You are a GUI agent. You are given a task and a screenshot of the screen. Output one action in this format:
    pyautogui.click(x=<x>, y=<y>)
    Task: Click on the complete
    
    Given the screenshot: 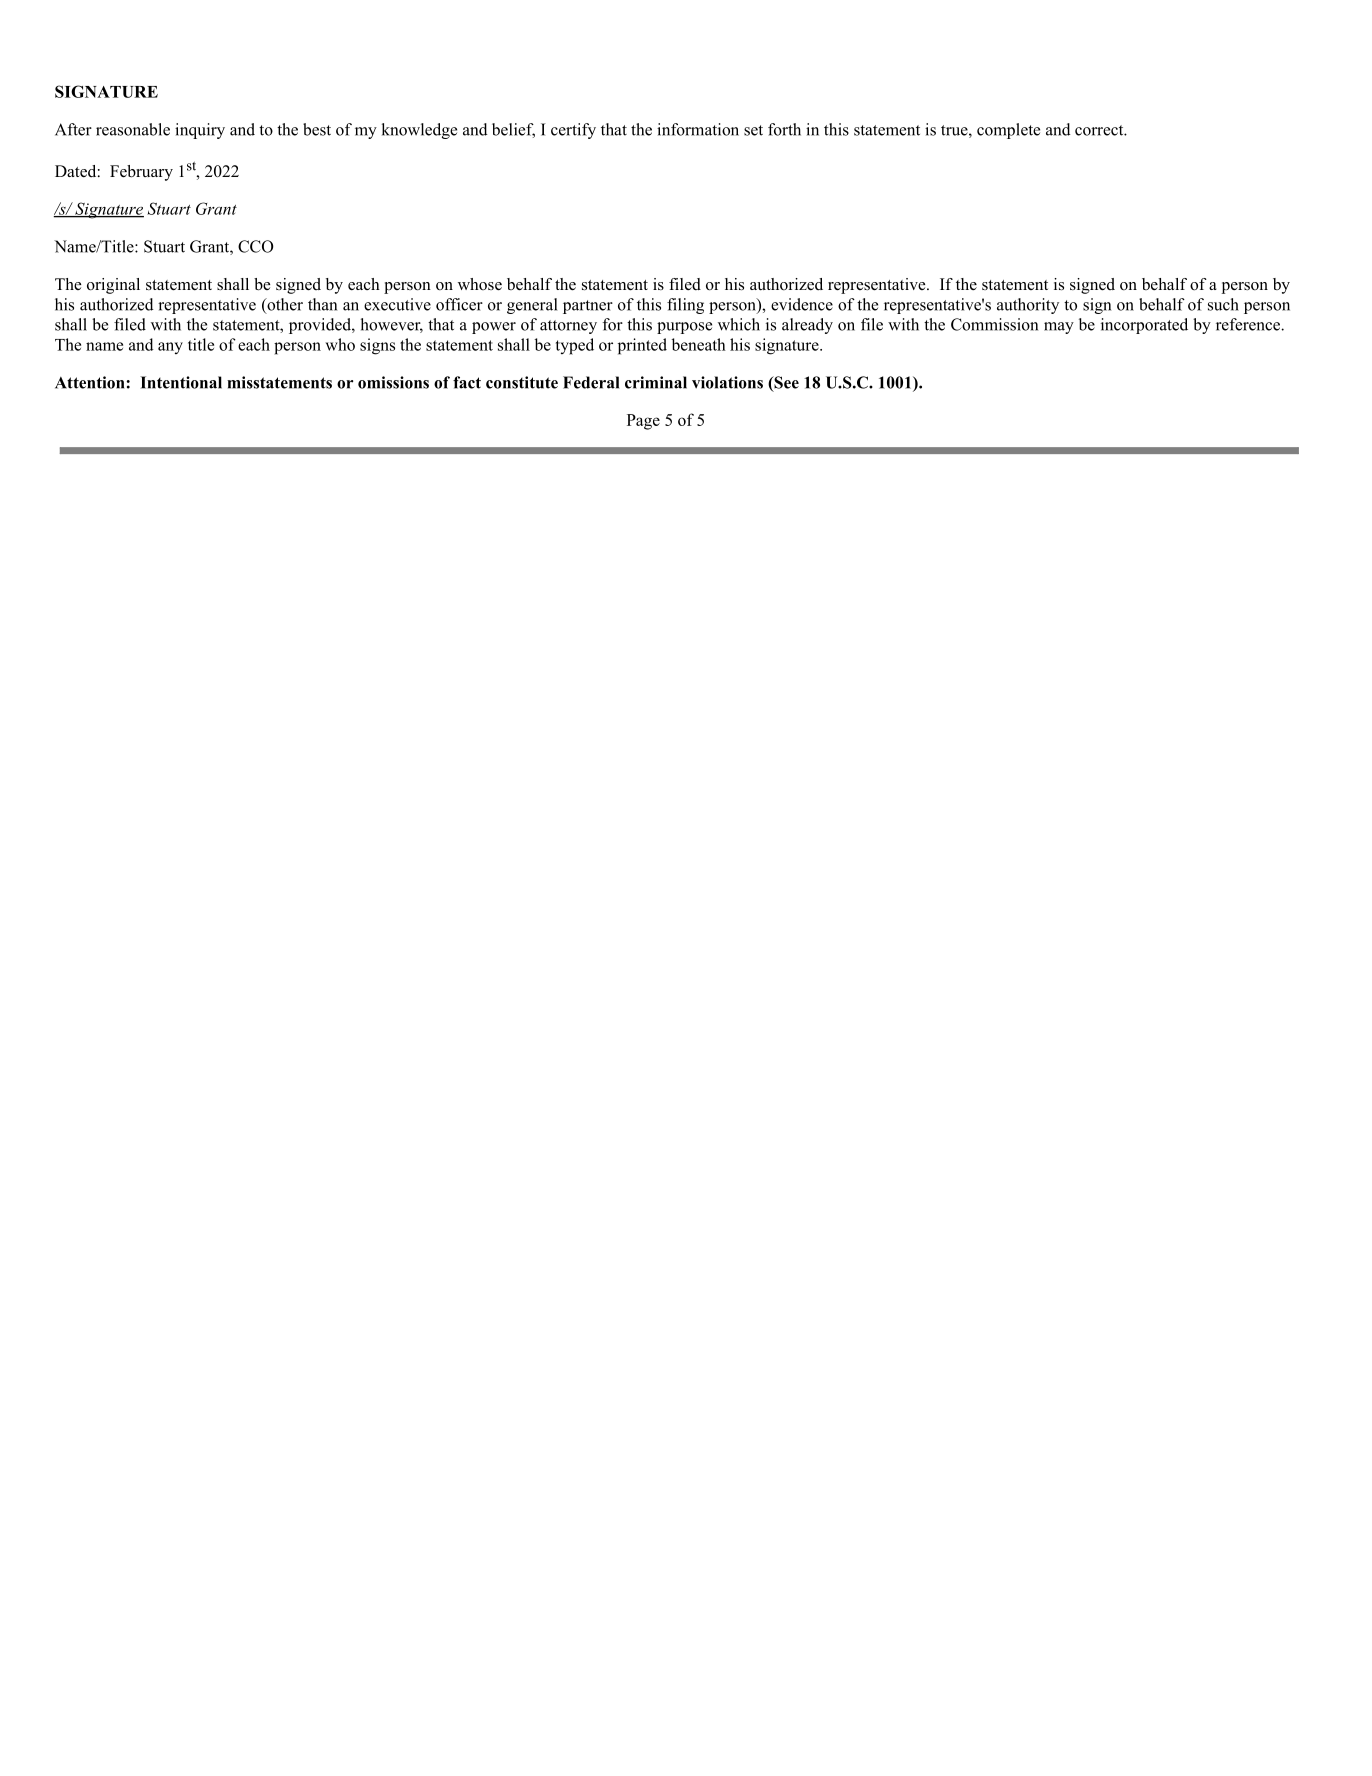 What is the action you would take?
    pyautogui.click(x=1008, y=131)
